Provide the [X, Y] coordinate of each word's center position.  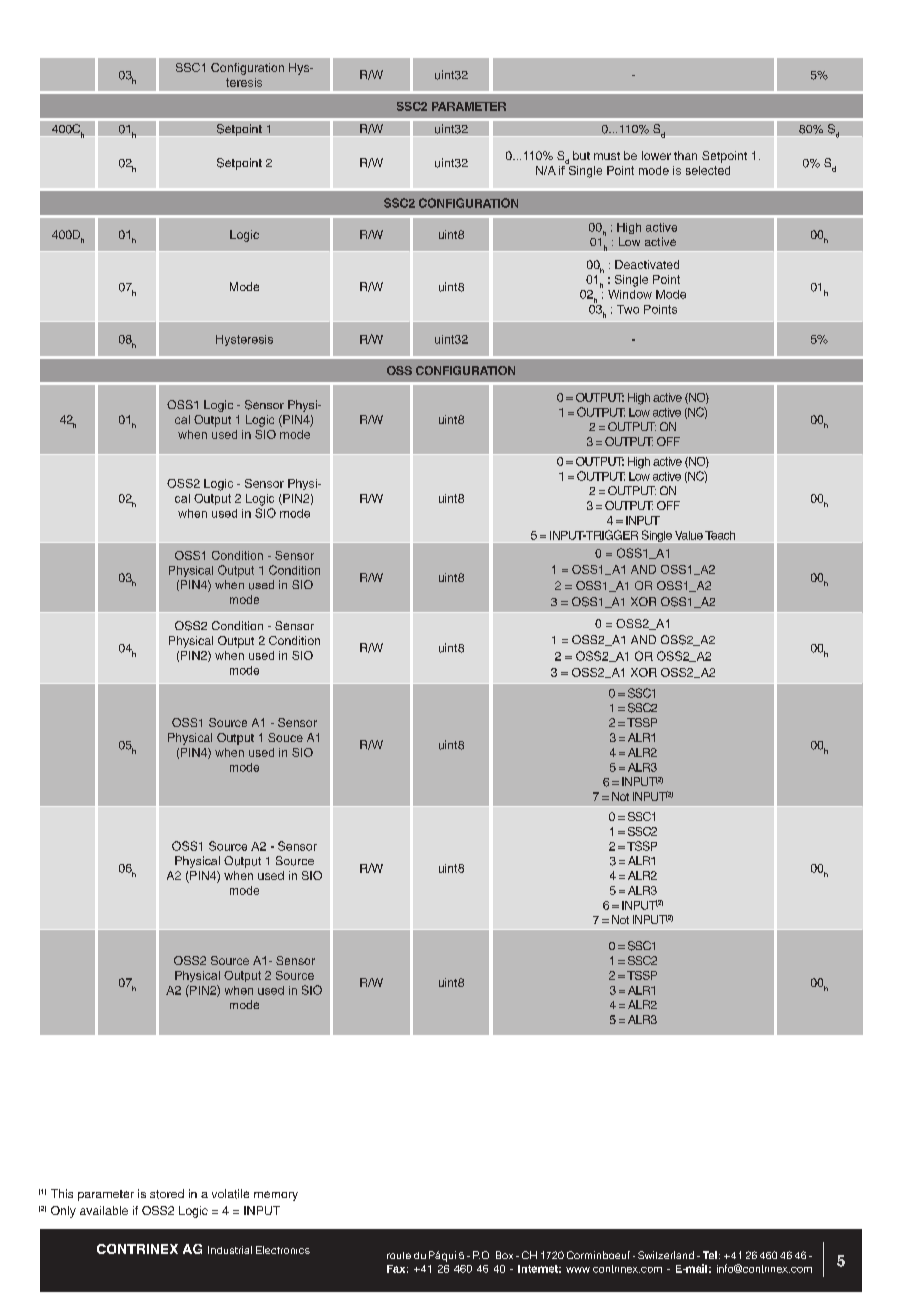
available [104, 1210]
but [581, 155]
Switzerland [666, 1255]
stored [167, 1194]
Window [630, 294]
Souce [285, 737]
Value [689, 535]
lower [656, 155]
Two [628, 309]
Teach [720, 535]
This [62, 1193]
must [607, 156]
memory [276, 1196]
